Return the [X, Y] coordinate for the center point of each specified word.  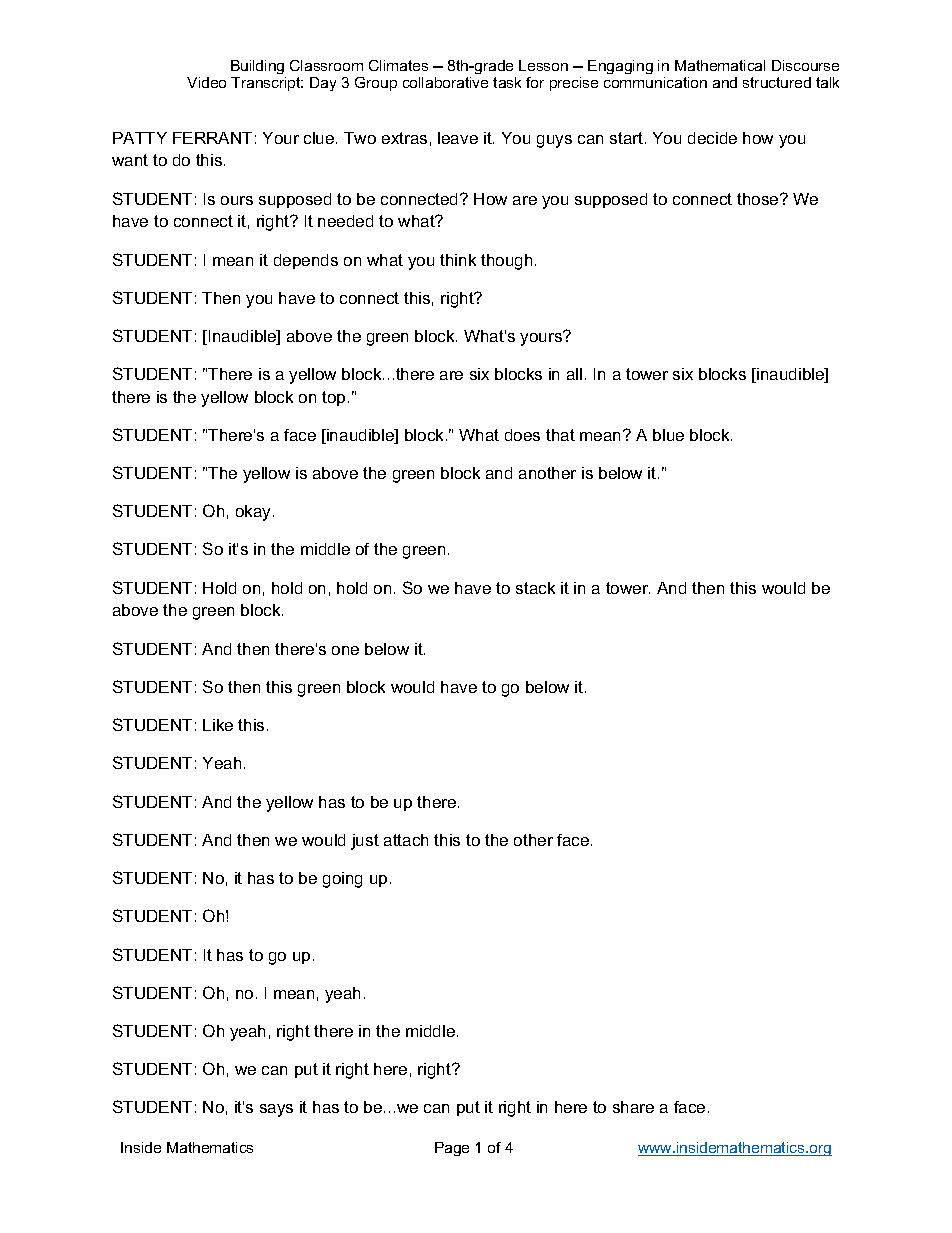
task [507, 82]
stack [535, 588]
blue [668, 435]
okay [255, 513]
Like [218, 725]
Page [452, 1149]
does [522, 435]
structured [777, 82]
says [276, 1110]
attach [406, 840]
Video [206, 82]
